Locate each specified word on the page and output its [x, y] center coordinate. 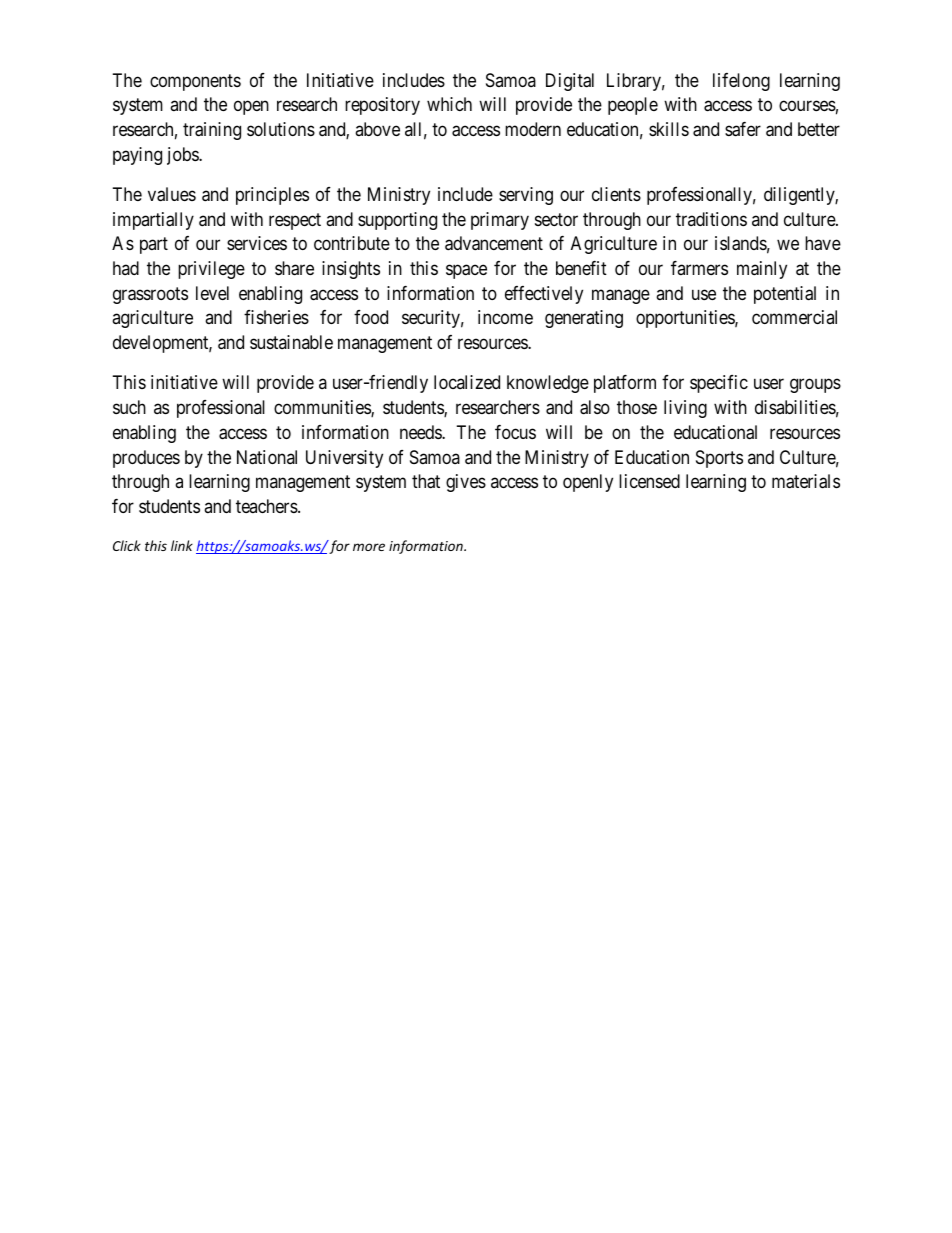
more [369, 547]
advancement [494, 243]
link [182, 545]
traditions [711, 219]
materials [806, 481]
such [129, 407]
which [449, 104]
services [257, 243]
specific [719, 384]
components [195, 82]
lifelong [741, 82]
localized [467, 382]
